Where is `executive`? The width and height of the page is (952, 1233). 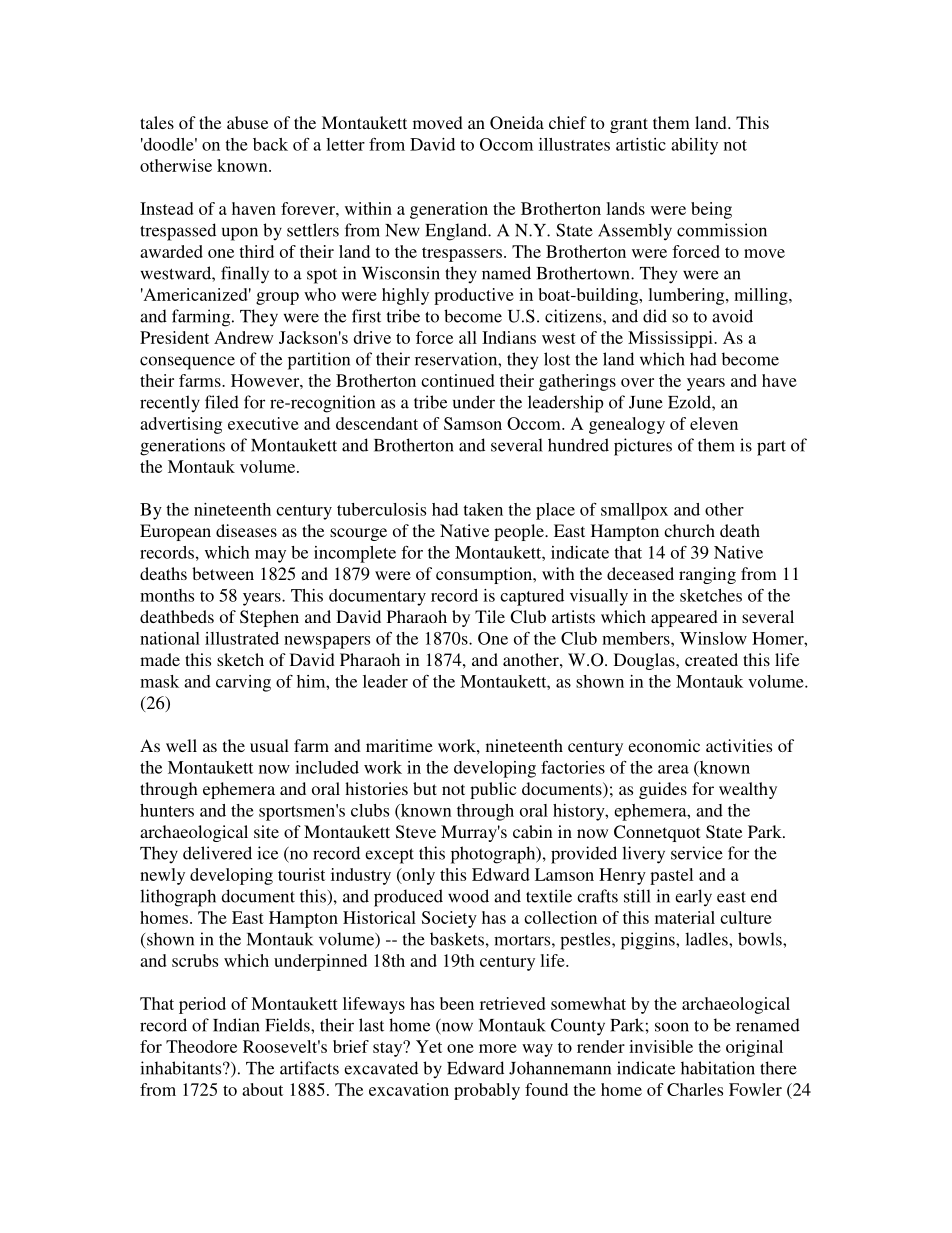
executive is located at coordinates (263, 423).
